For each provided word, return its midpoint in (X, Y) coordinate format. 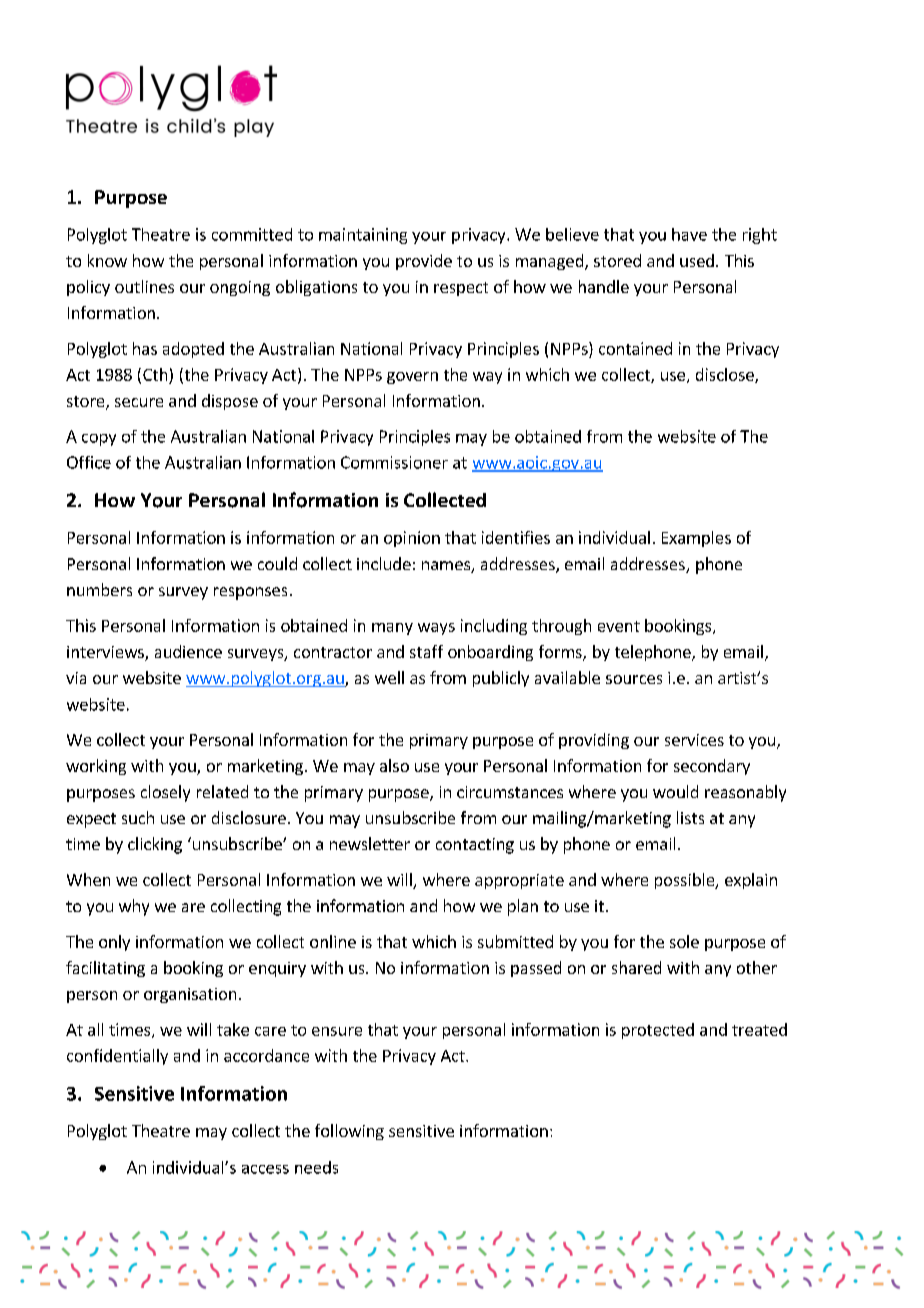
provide (424, 262)
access (265, 1169)
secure (139, 402)
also (394, 765)
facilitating (105, 969)
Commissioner (394, 462)
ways (436, 629)
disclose (726, 375)
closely (165, 793)
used (697, 260)
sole (684, 941)
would (675, 791)
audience (188, 651)
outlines (144, 286)
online (333, 941)
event (619, 626)
